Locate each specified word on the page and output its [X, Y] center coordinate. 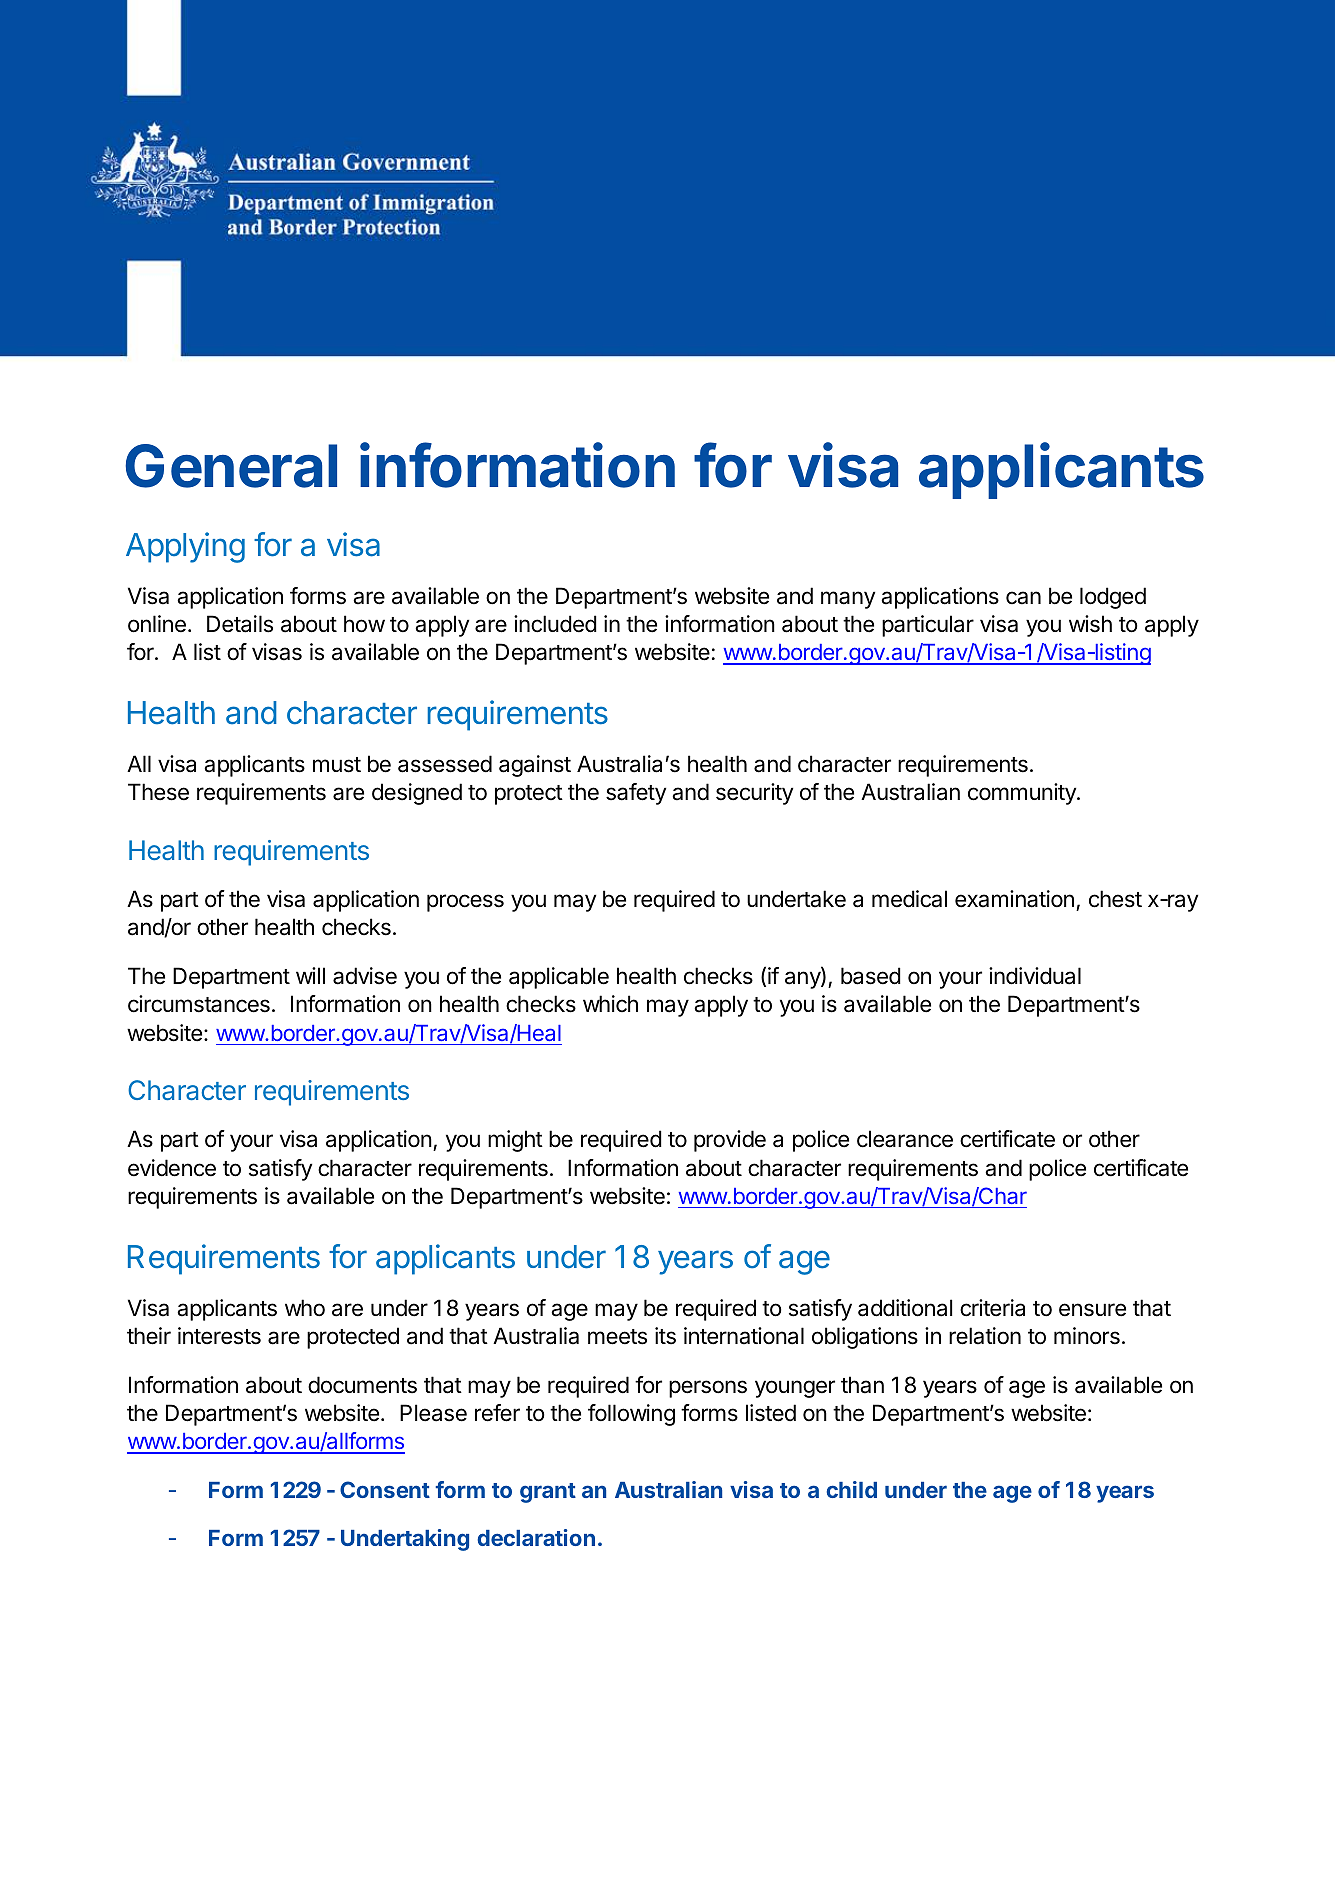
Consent [385, 1489]
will [310, 975]
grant [548, 1493]
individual [1035, 976]
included [555, 624]
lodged [1113, 598]
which [610, 1003]
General [231, 466]
